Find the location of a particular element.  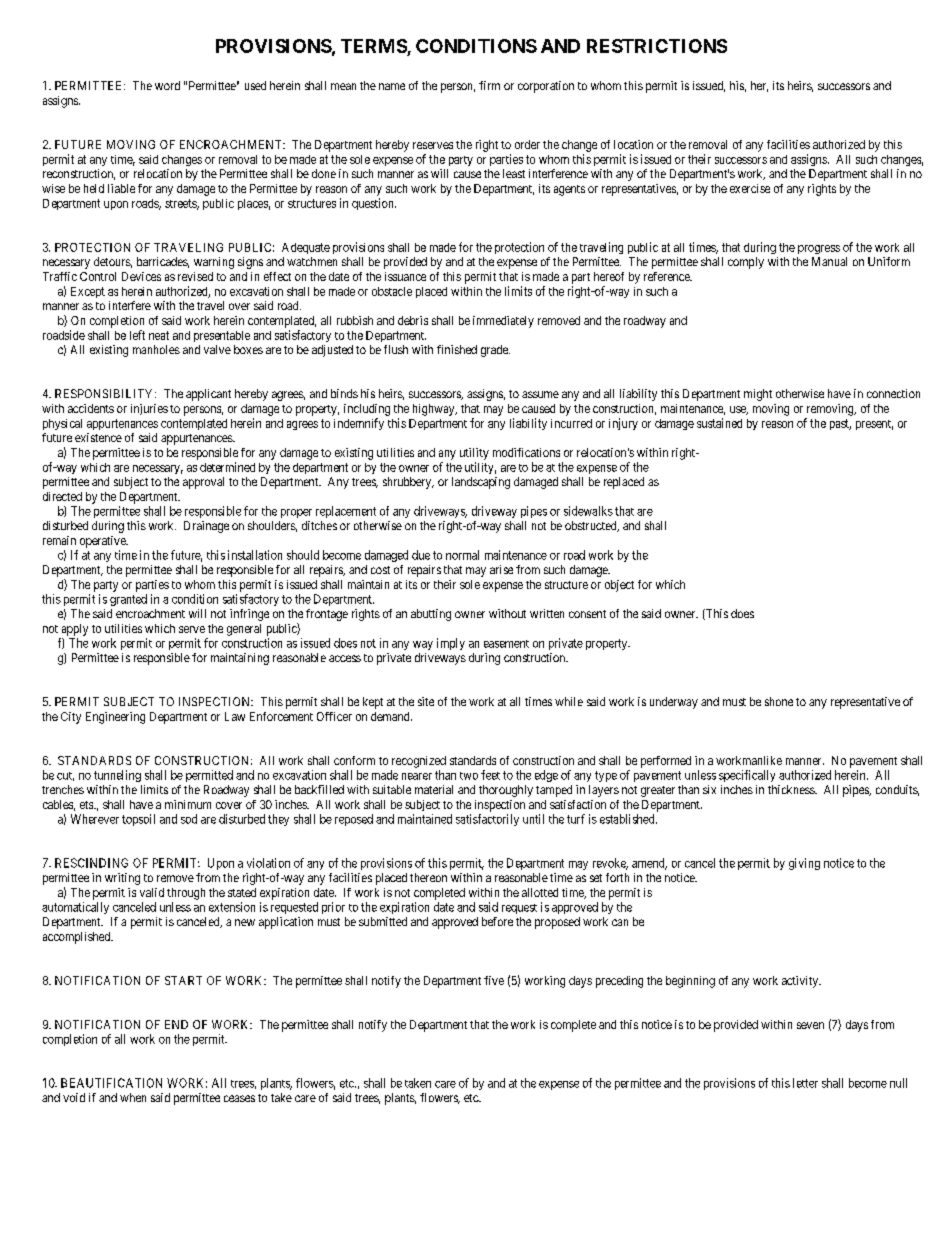

five is located at coordinates (494, 980).
